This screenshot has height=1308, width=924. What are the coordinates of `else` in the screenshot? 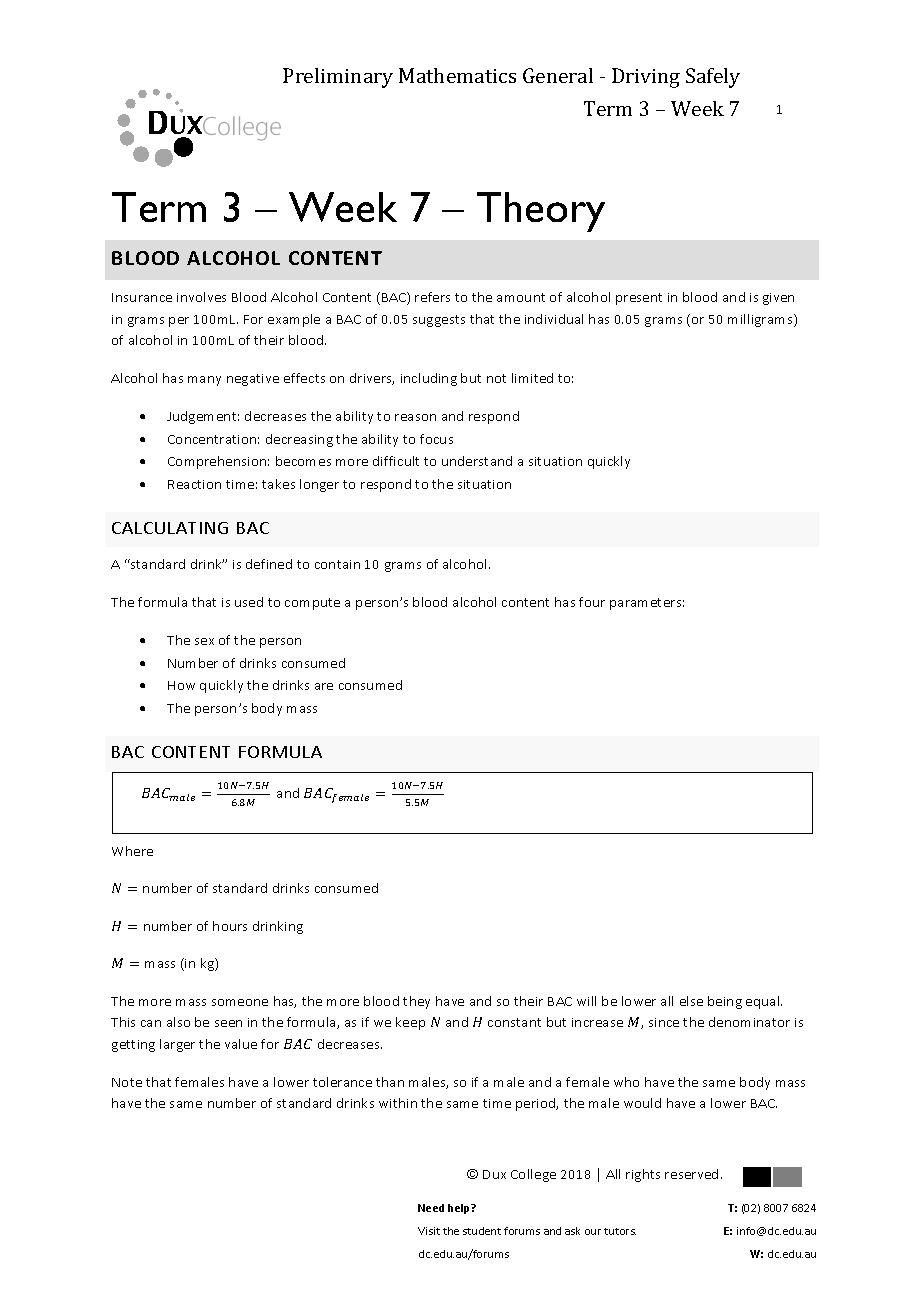 It's located at (691, 1001).
